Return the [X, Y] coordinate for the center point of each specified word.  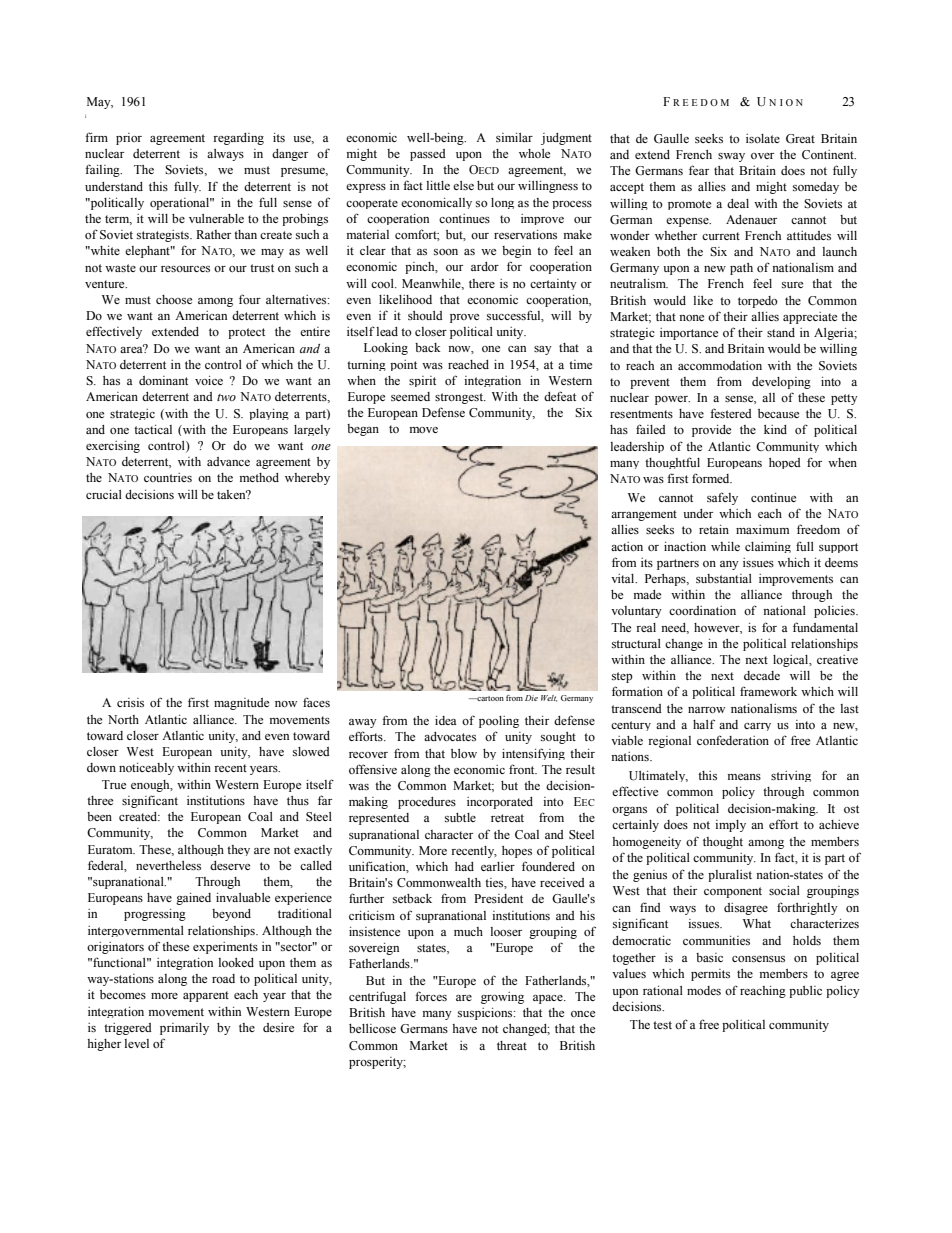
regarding [238, 139]
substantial [724, 578]
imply [730, 826]
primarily [184, 1029]
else [463, 185]
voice [209, 380]
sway [731, 157]
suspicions [486, 1014]
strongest [460, 398]
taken [232, 494]
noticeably [146, 769]
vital [624, 578]
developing [781, 383]
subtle [460, 817]
